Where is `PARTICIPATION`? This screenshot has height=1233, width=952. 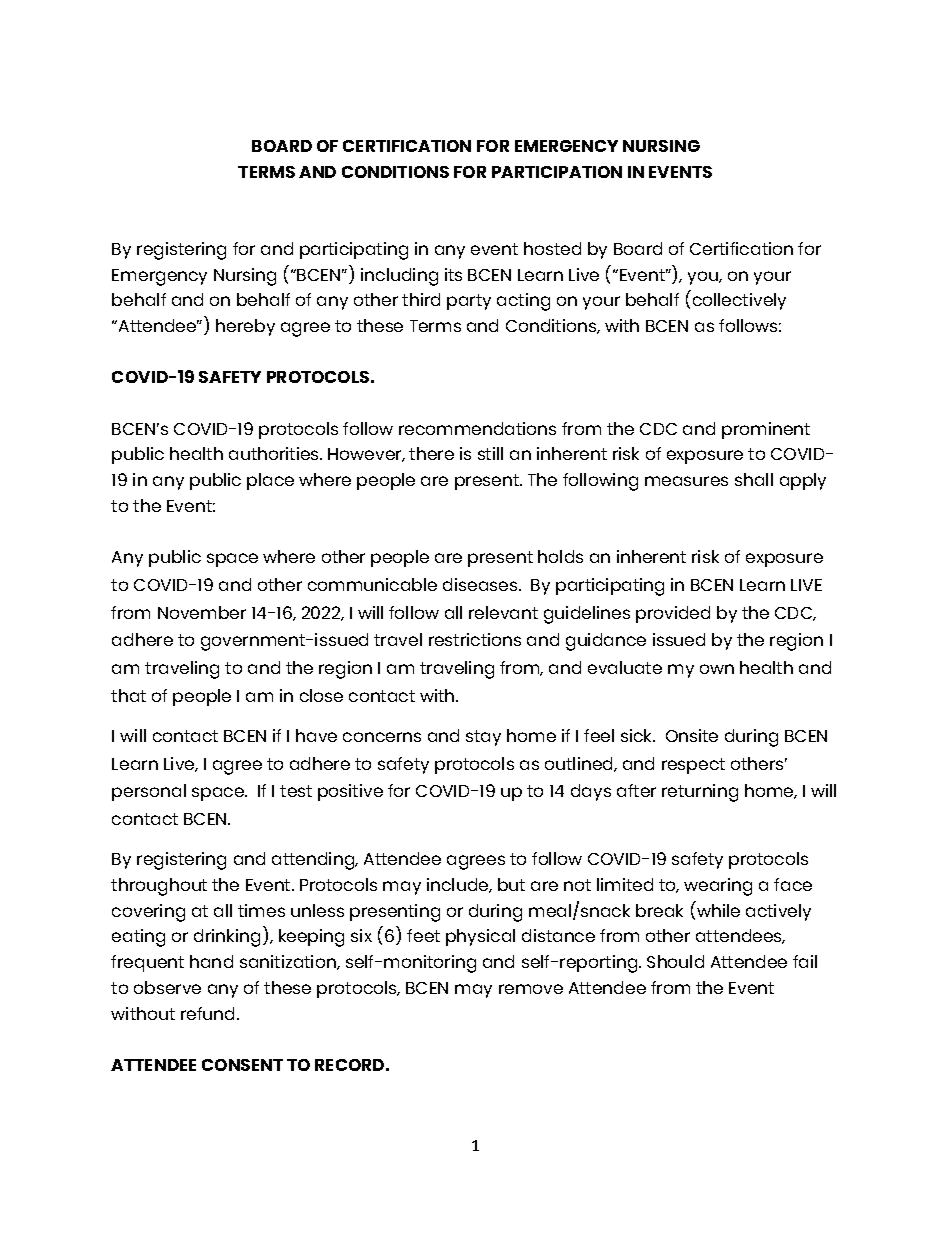 PARTICIPATION is located at coordinates (557, 172).
